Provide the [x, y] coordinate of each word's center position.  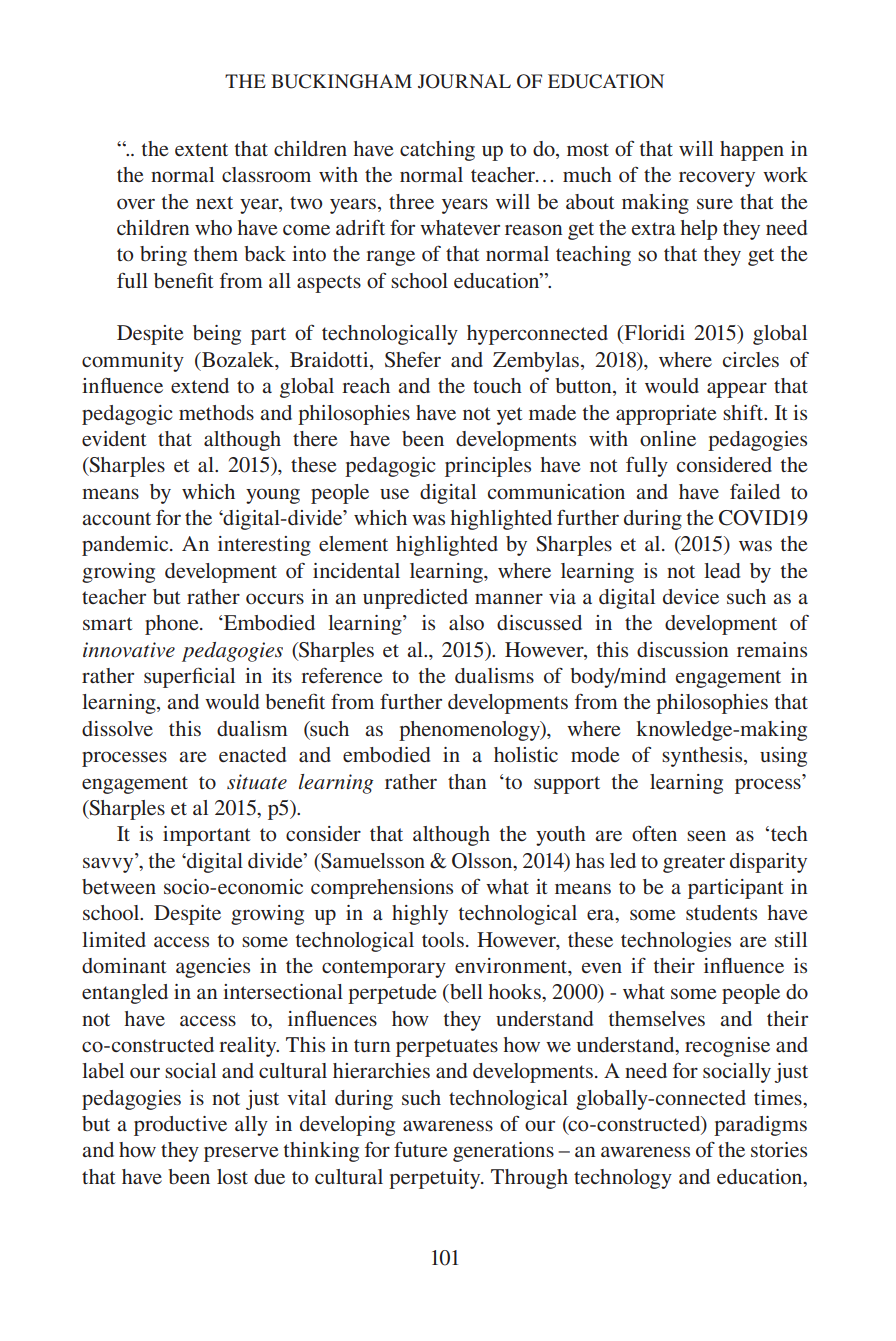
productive [180, 1126]
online [668, 438]
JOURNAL [464, 81]
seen [706, 835]
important [207, 836]
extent [201, 149]
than [467, 781]
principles [488, 467]
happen [752, 151]
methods [216, 412]
